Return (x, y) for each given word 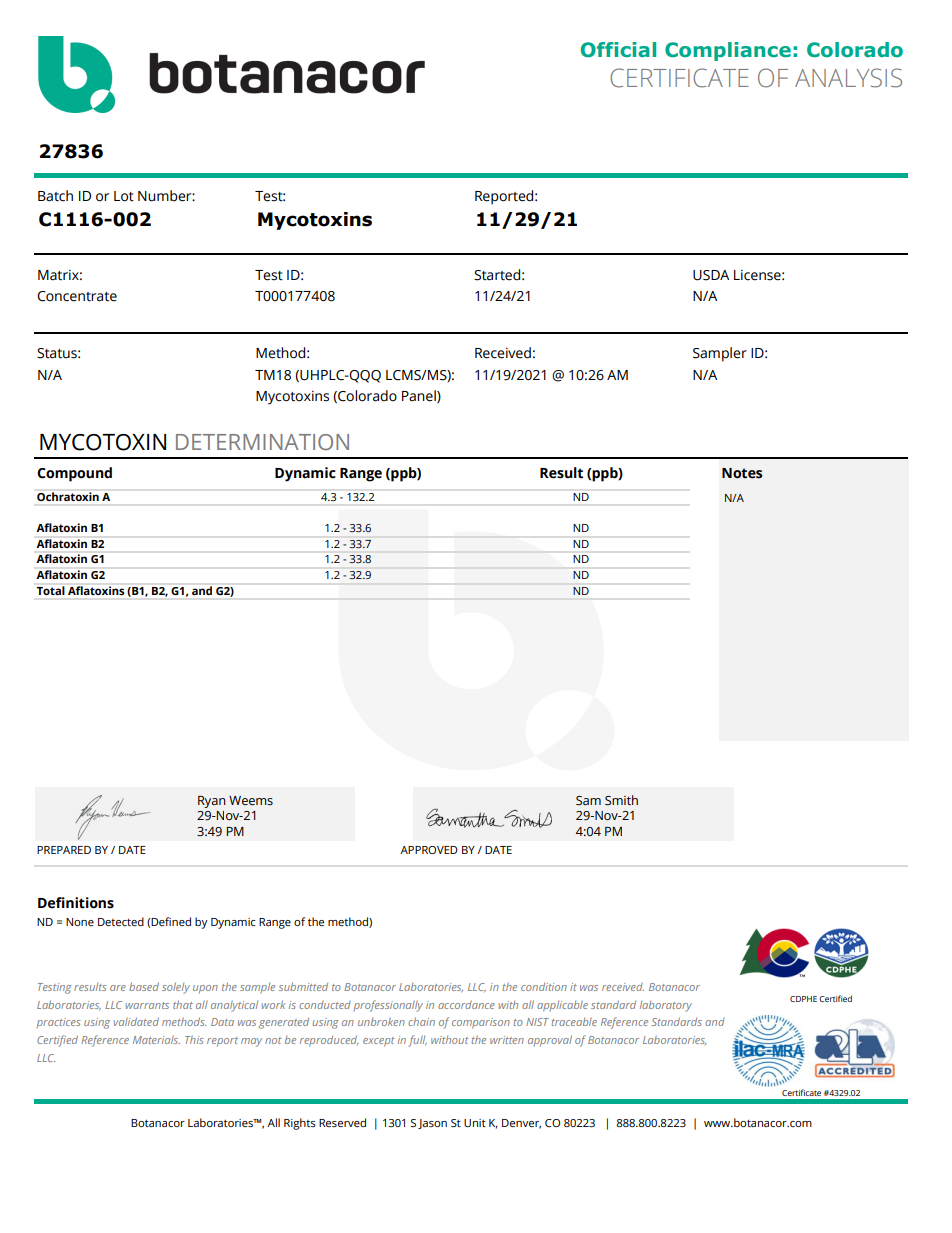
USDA (711, 275)
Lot (124, 196)
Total (51, 590)
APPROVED (429, 850)
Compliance (728, 51)
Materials (156, 1039)
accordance (466, 1005)
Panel (420, 396)
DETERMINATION (262, 442)
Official (618, 50)
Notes (742, 473)
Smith (621, 800)
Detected (121, 921)
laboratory (666, 1006)
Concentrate (77, 296)
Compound (74, 474)
